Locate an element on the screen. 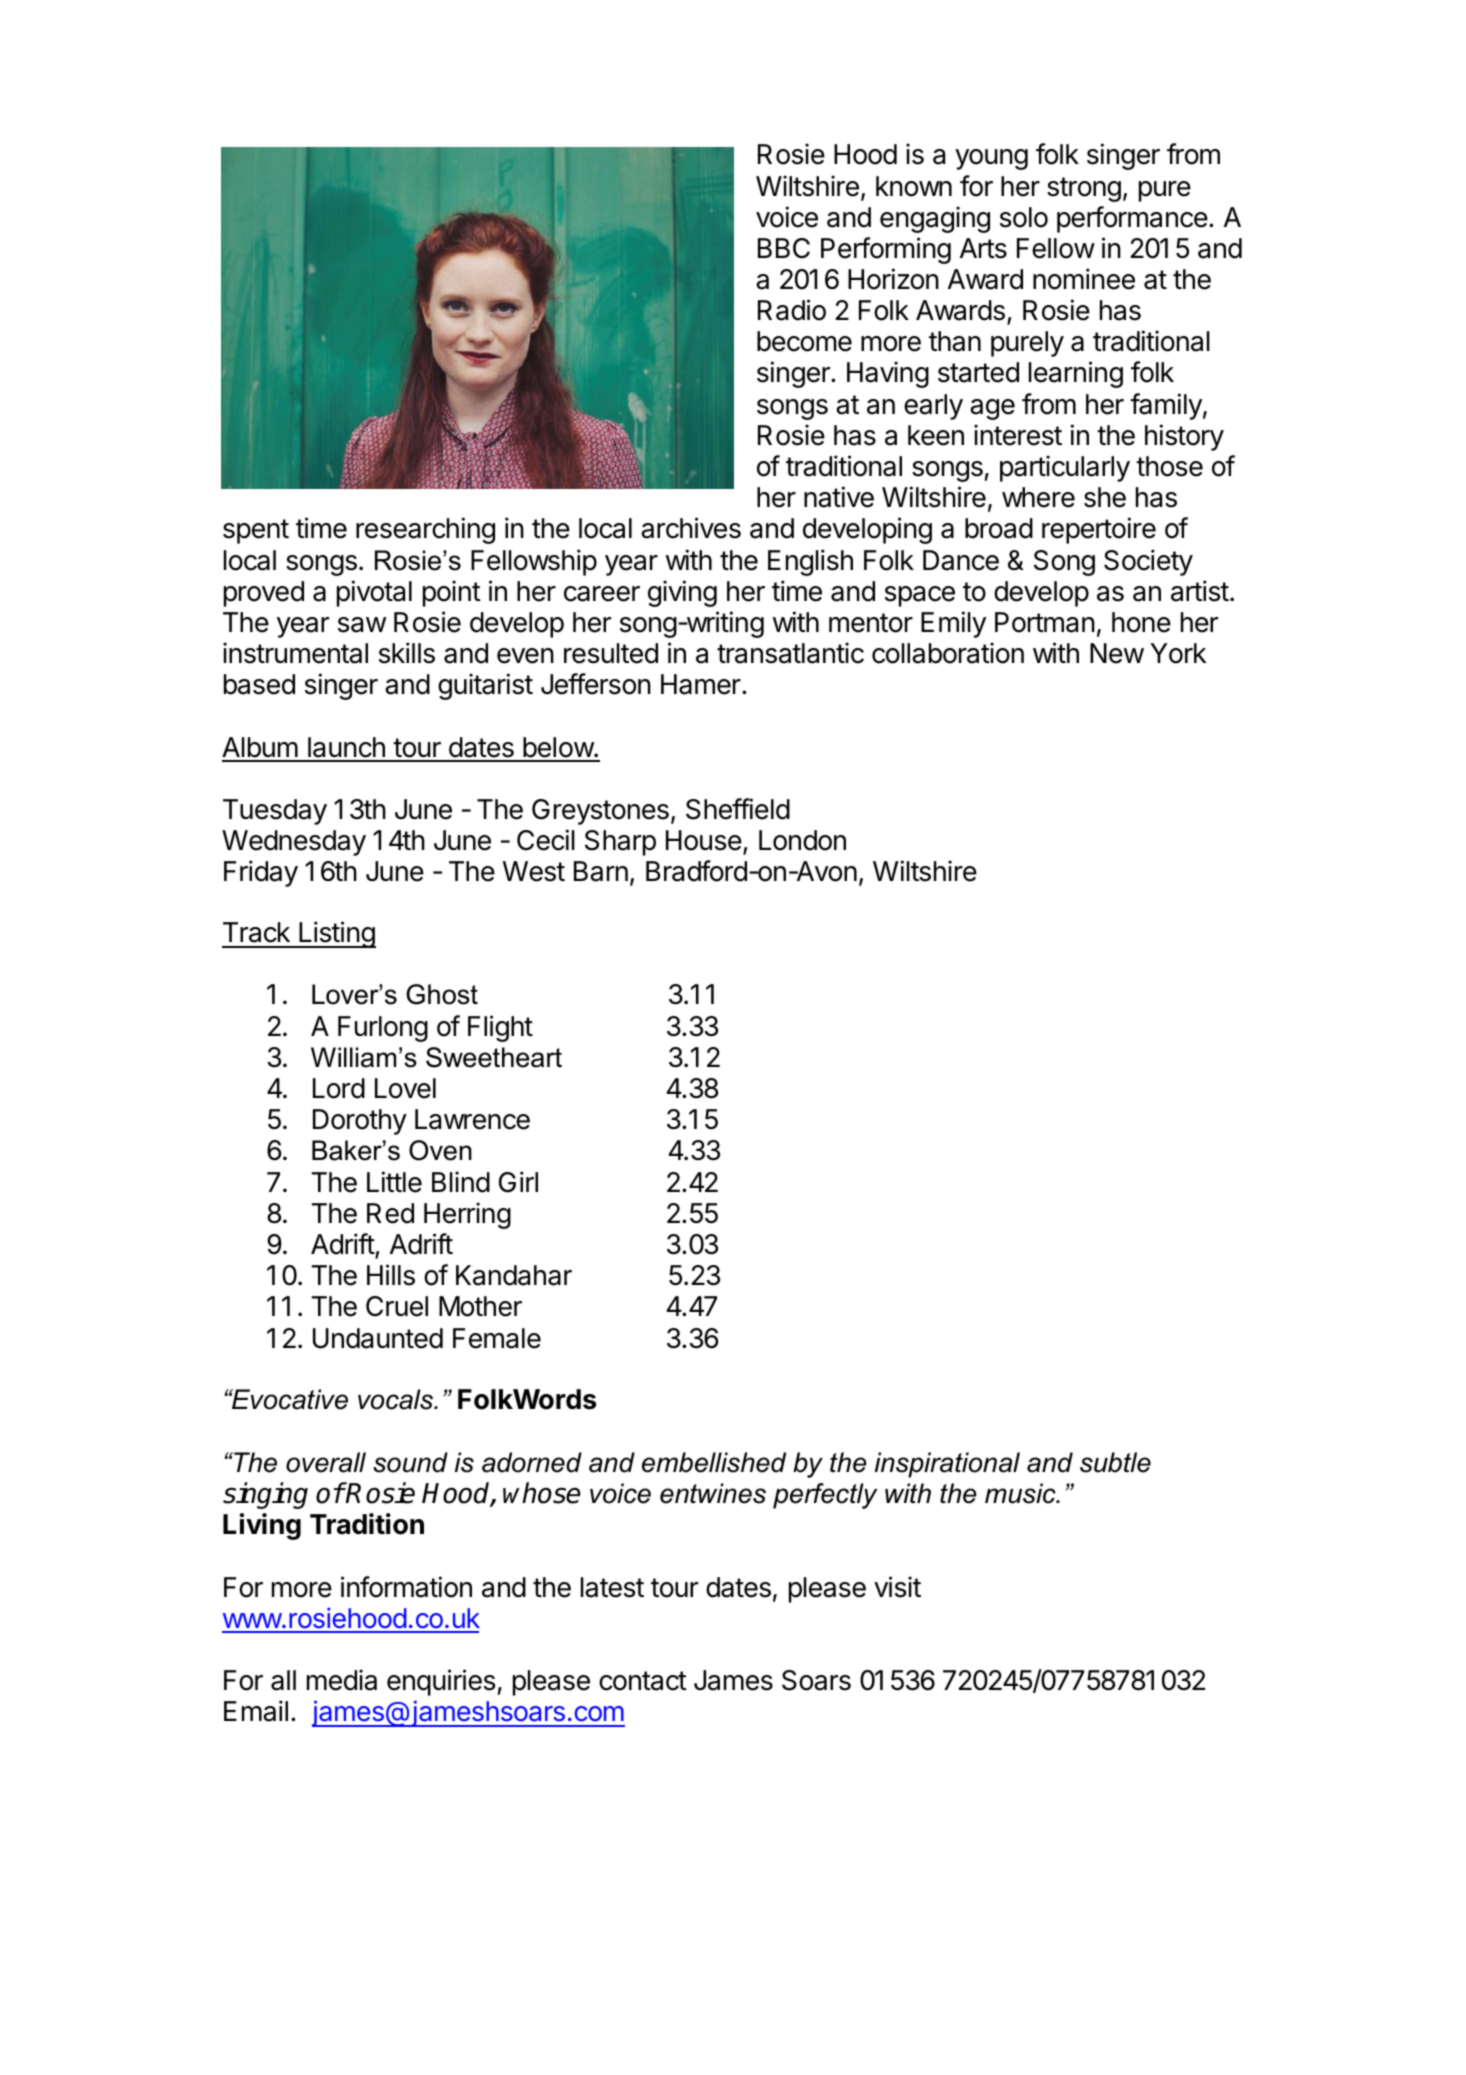 The height and width of the screenshot is (2075, 1466). strong is located at coordinates (1084, 189).
